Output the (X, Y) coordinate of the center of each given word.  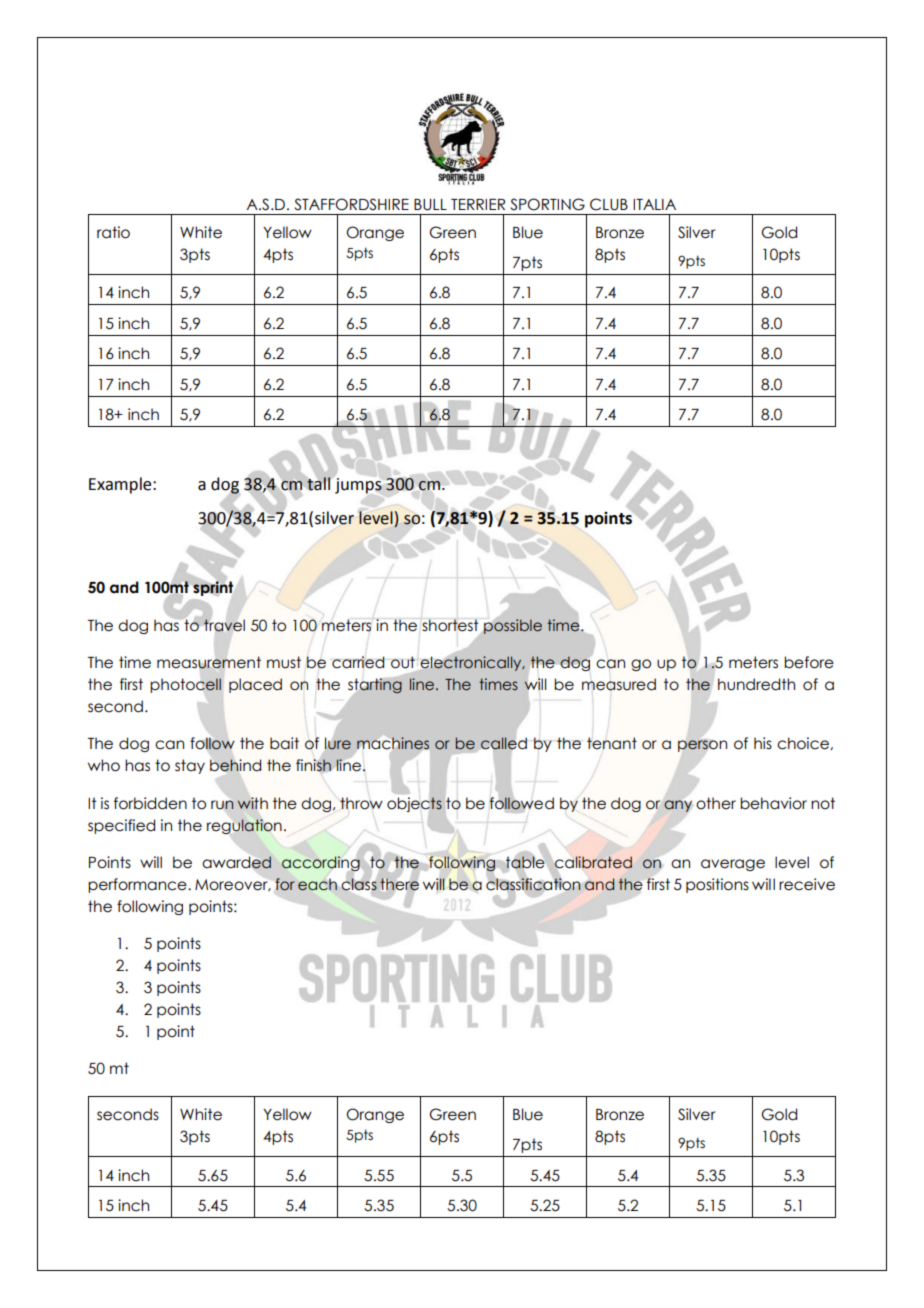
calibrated (593, 862)
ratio (113, 232)
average (733, 865)
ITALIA (654, 204)
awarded (237, 862)
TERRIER (478, 204)
